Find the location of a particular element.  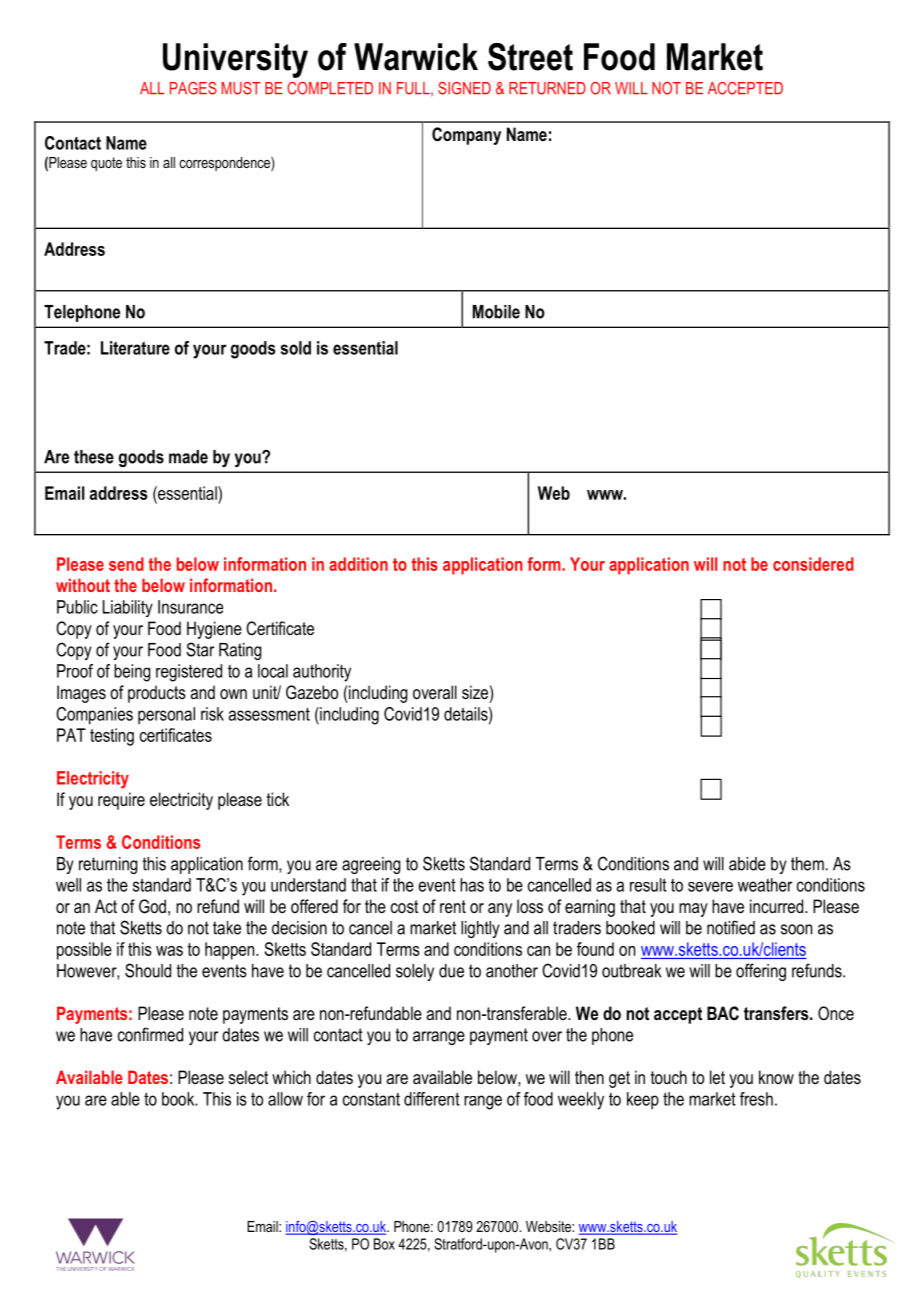

RETURNED is located at coordinates (547, 88).
